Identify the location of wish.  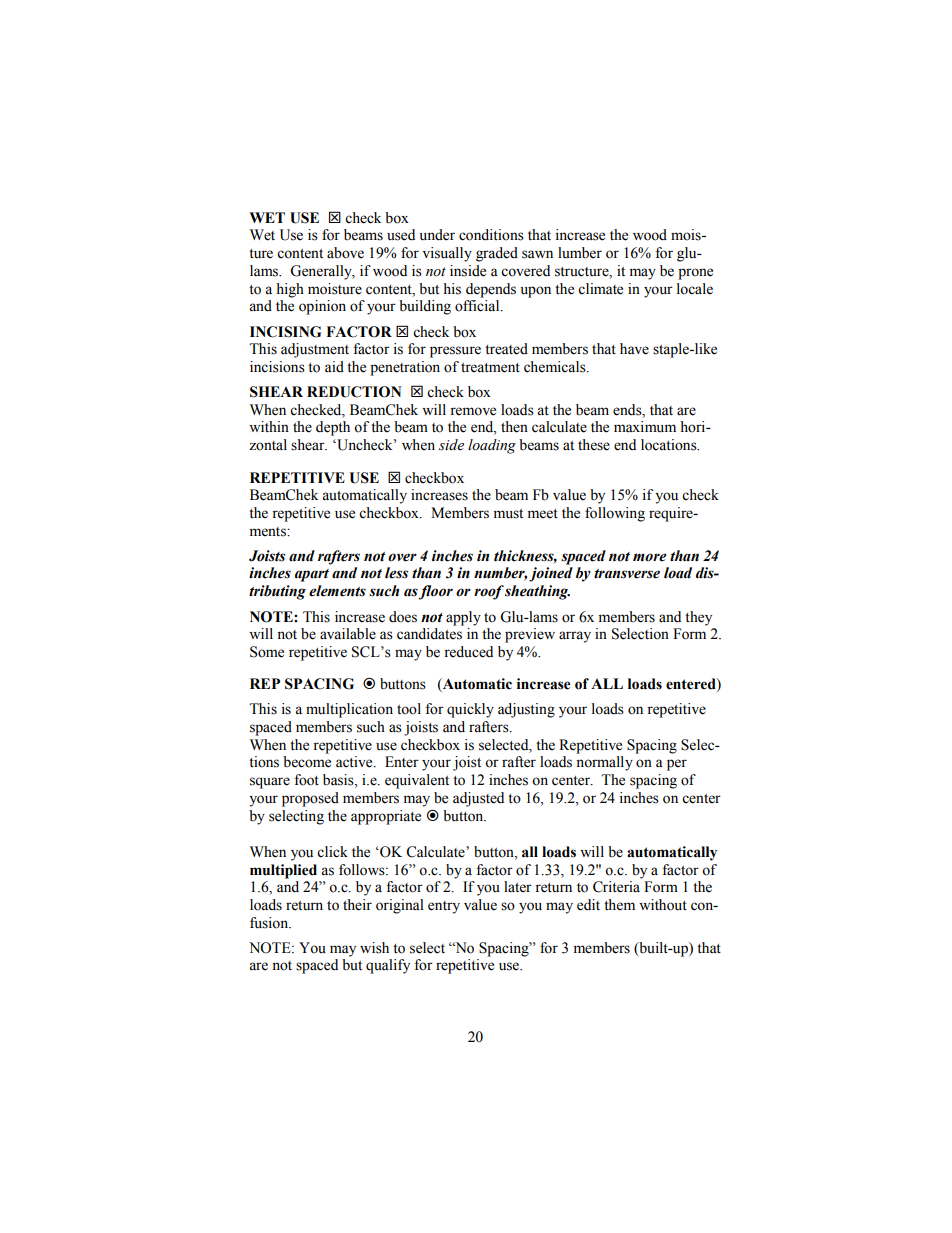
(374, 948).
